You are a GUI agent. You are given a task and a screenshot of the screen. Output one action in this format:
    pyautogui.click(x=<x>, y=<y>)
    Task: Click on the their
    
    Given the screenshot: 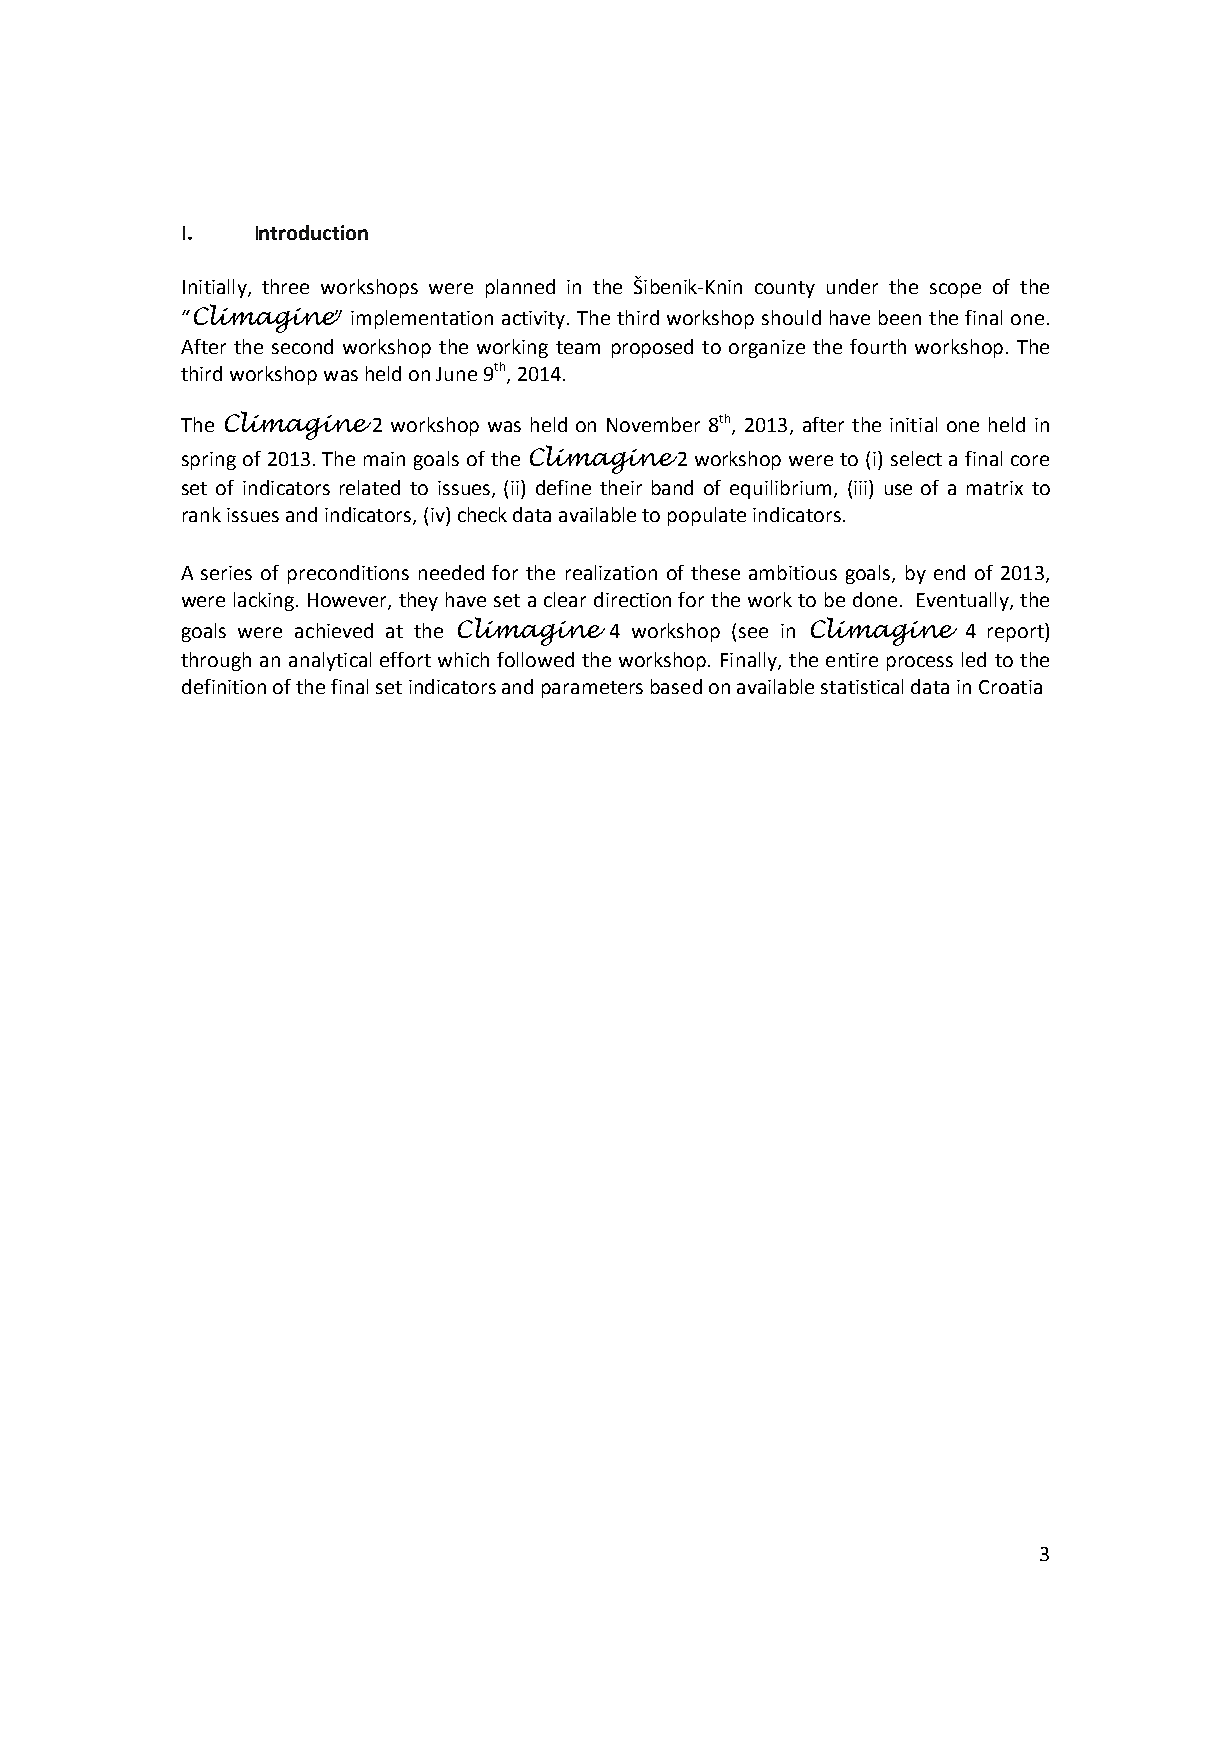 What is the action you would take?
    pyautogui.click(x=621, y=487)
